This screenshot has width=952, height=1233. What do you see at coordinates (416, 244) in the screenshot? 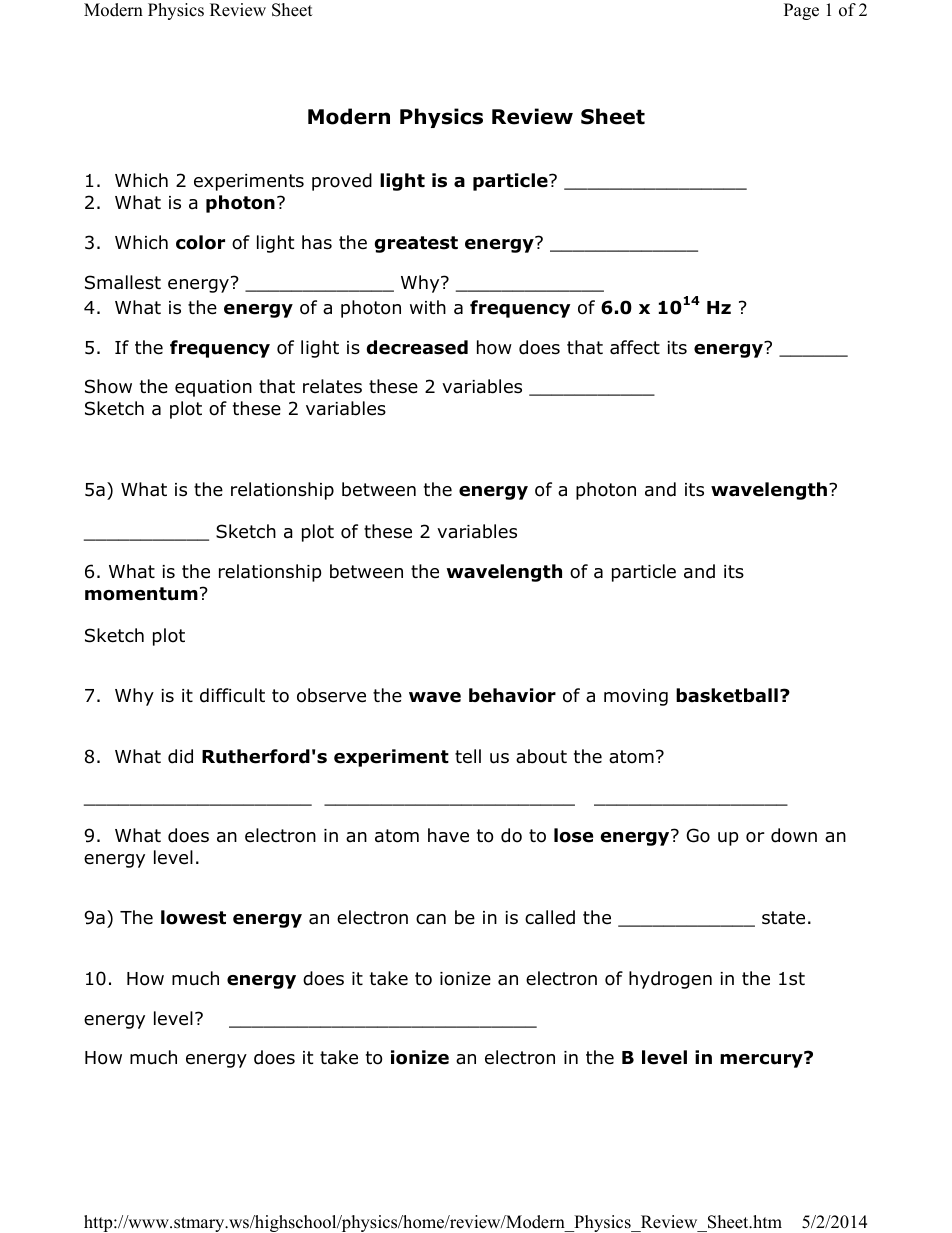
I see `greatest` at bounding box center [416, 244].
